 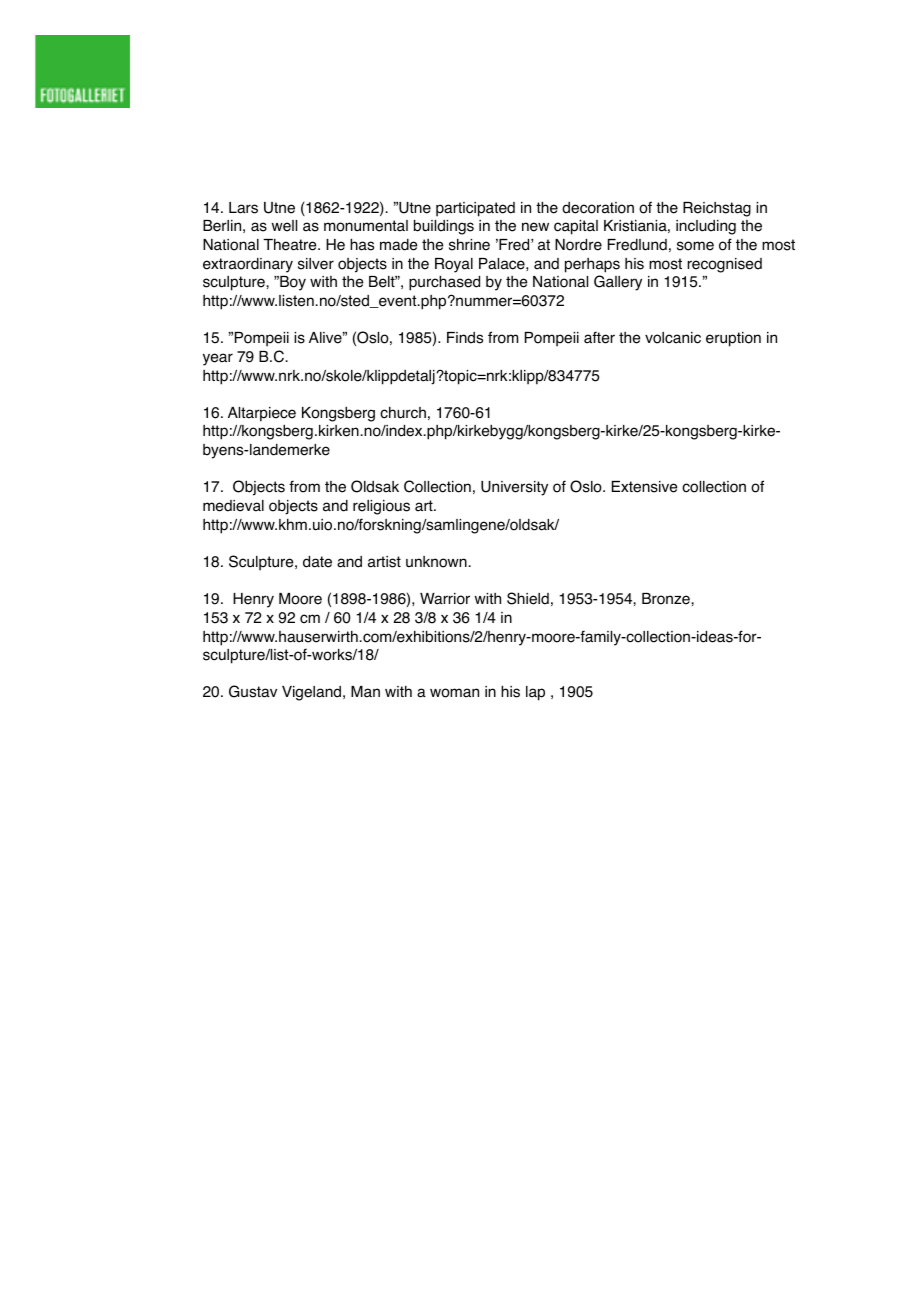 What do you see at coordinates (284, 226) in the document?
I see `well` at bounding box center [284, 226].
